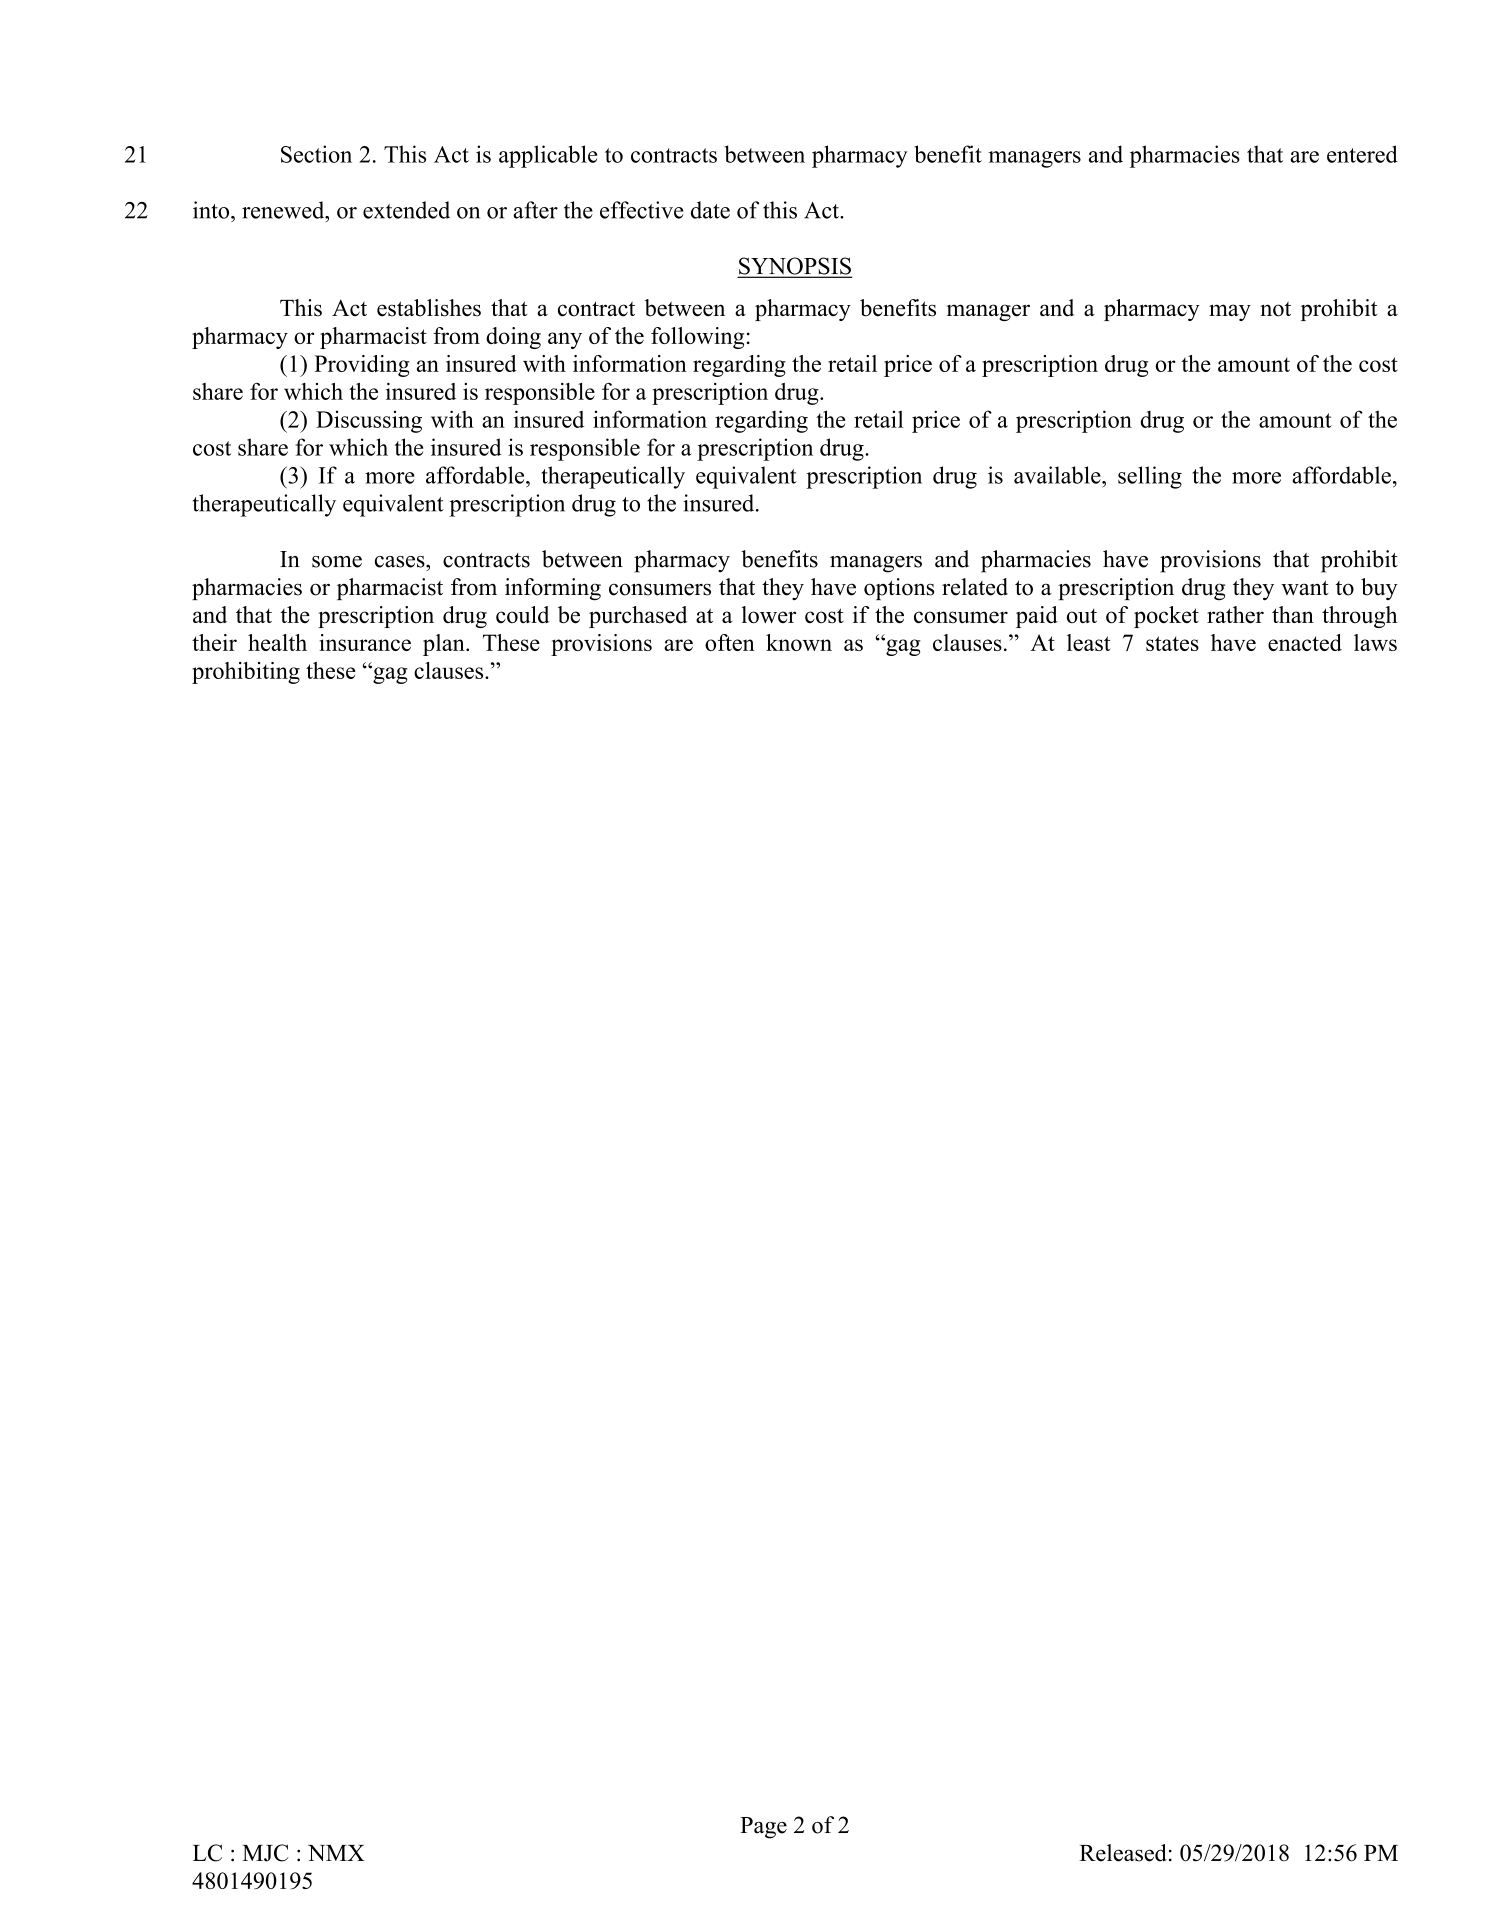 This screenshot has height=1922, width=1485. Describe the element at coordinates (1235, 615) in the screenshot. I see `rather` at that location.
